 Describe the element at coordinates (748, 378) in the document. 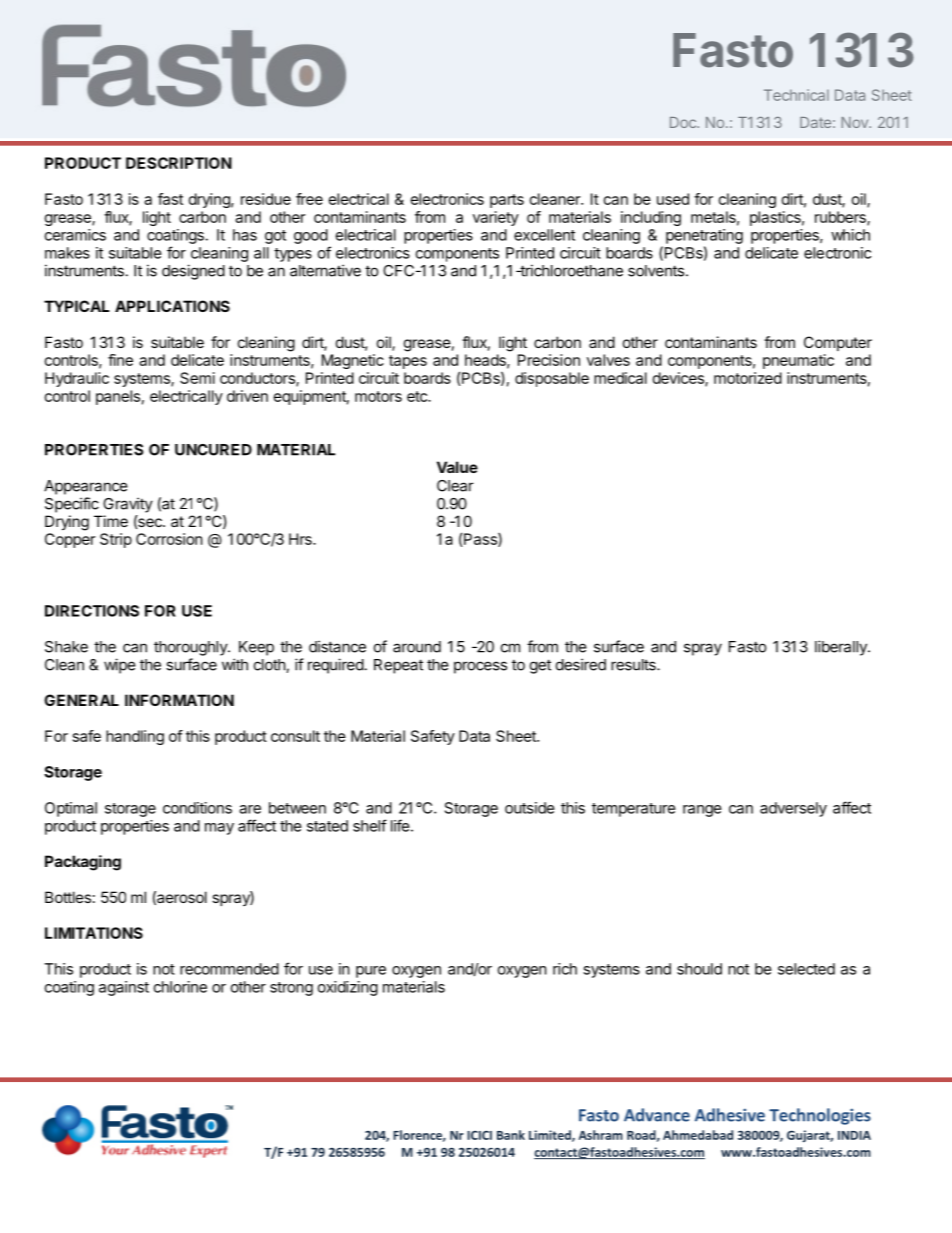

I see `motorized` at that location.
